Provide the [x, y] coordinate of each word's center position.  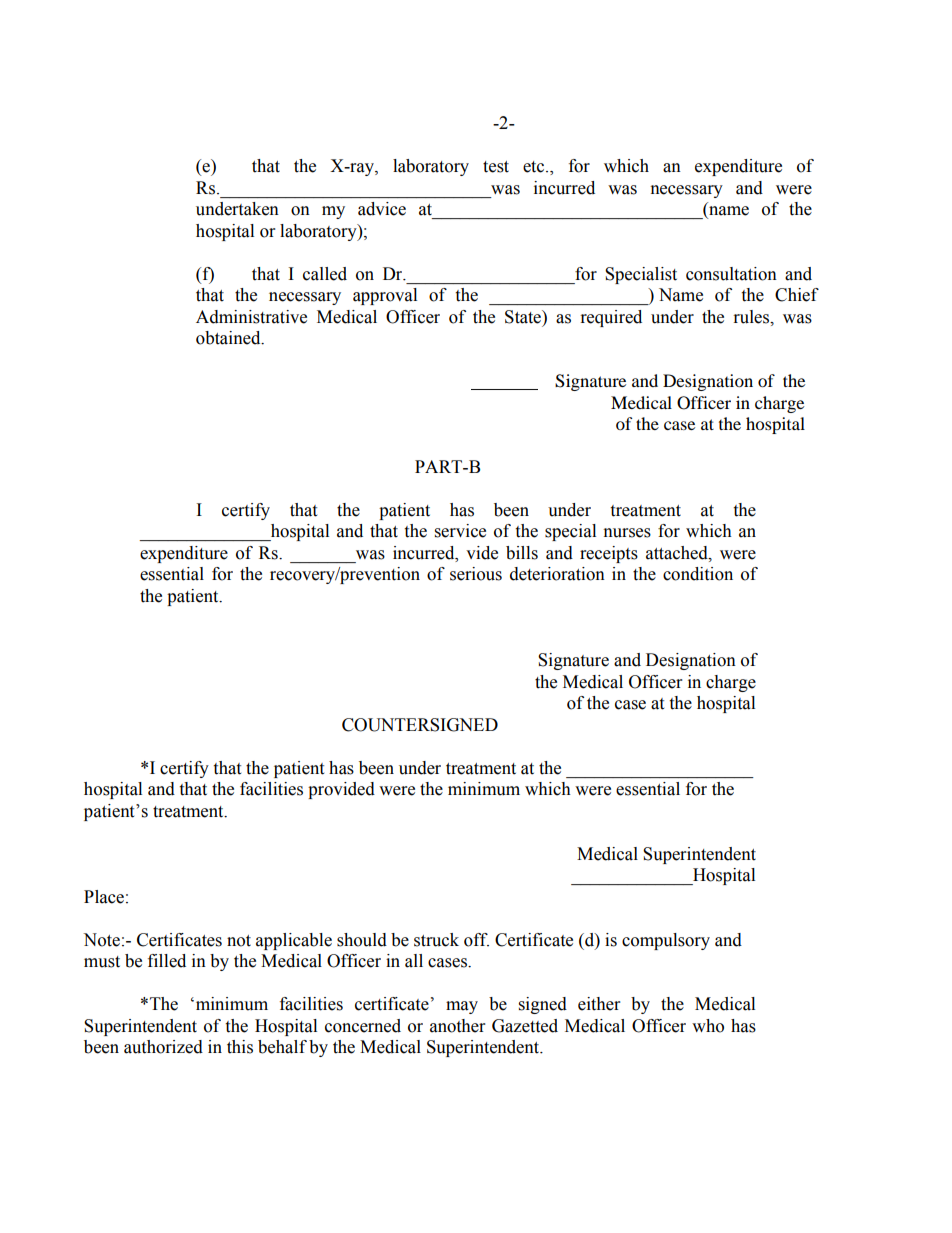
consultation [731, 274]
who [708, 1026]
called [325, 274]
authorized [163, 1047]
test [496, 167]
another [457, 1026]
